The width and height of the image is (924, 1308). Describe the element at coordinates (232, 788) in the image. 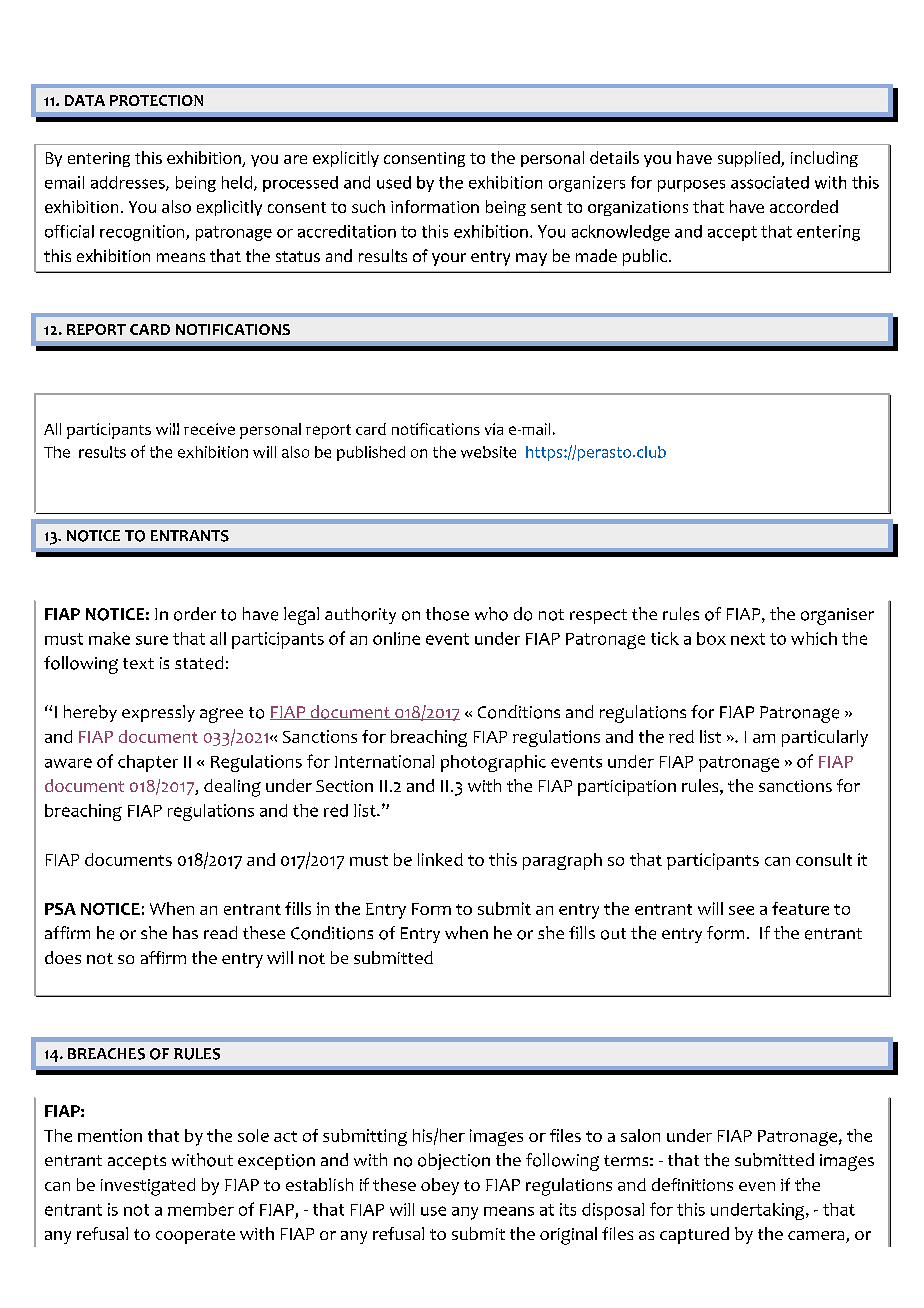

I see `dealing` at that location.
